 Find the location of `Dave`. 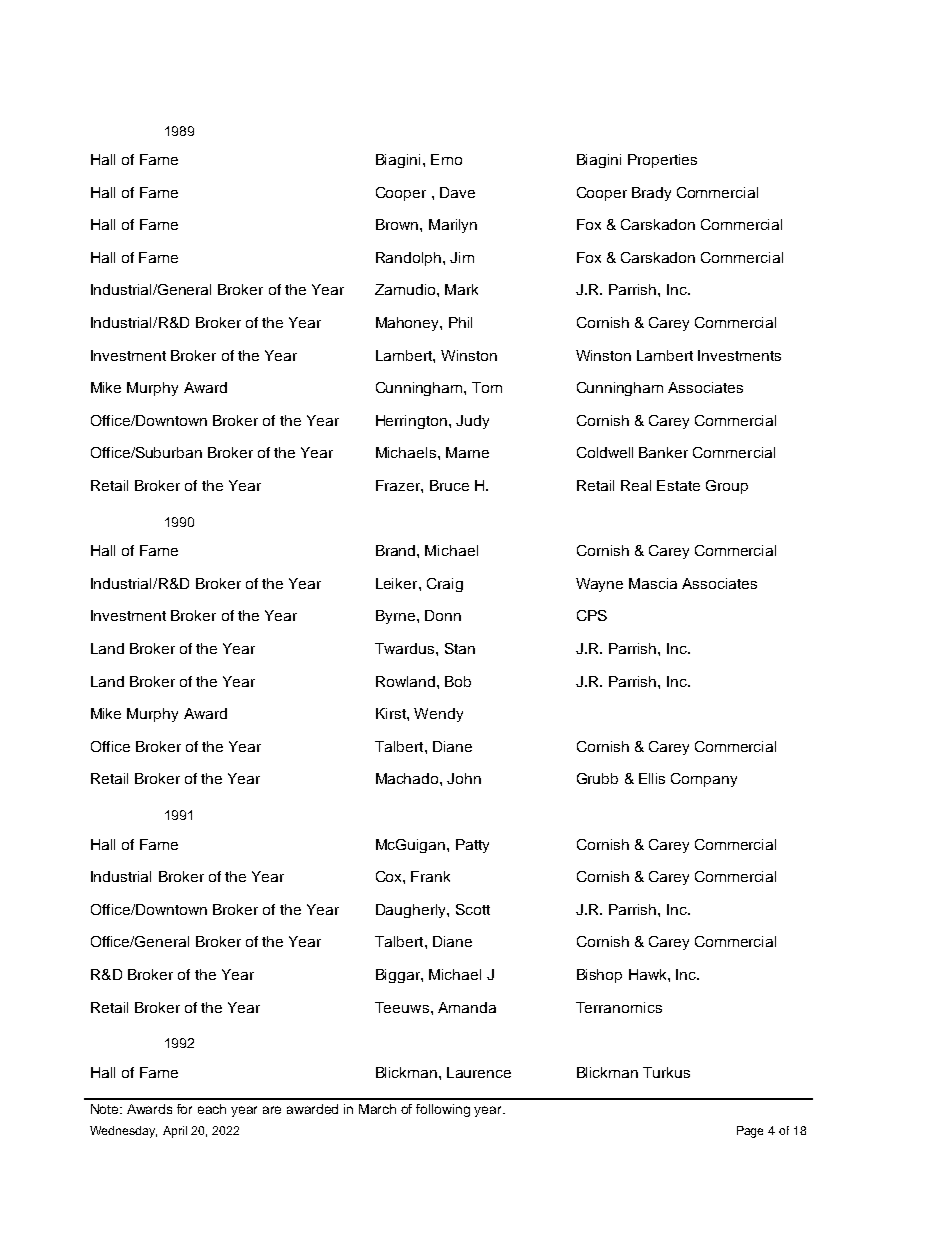

Dave is located at coordinates (457, 192).
